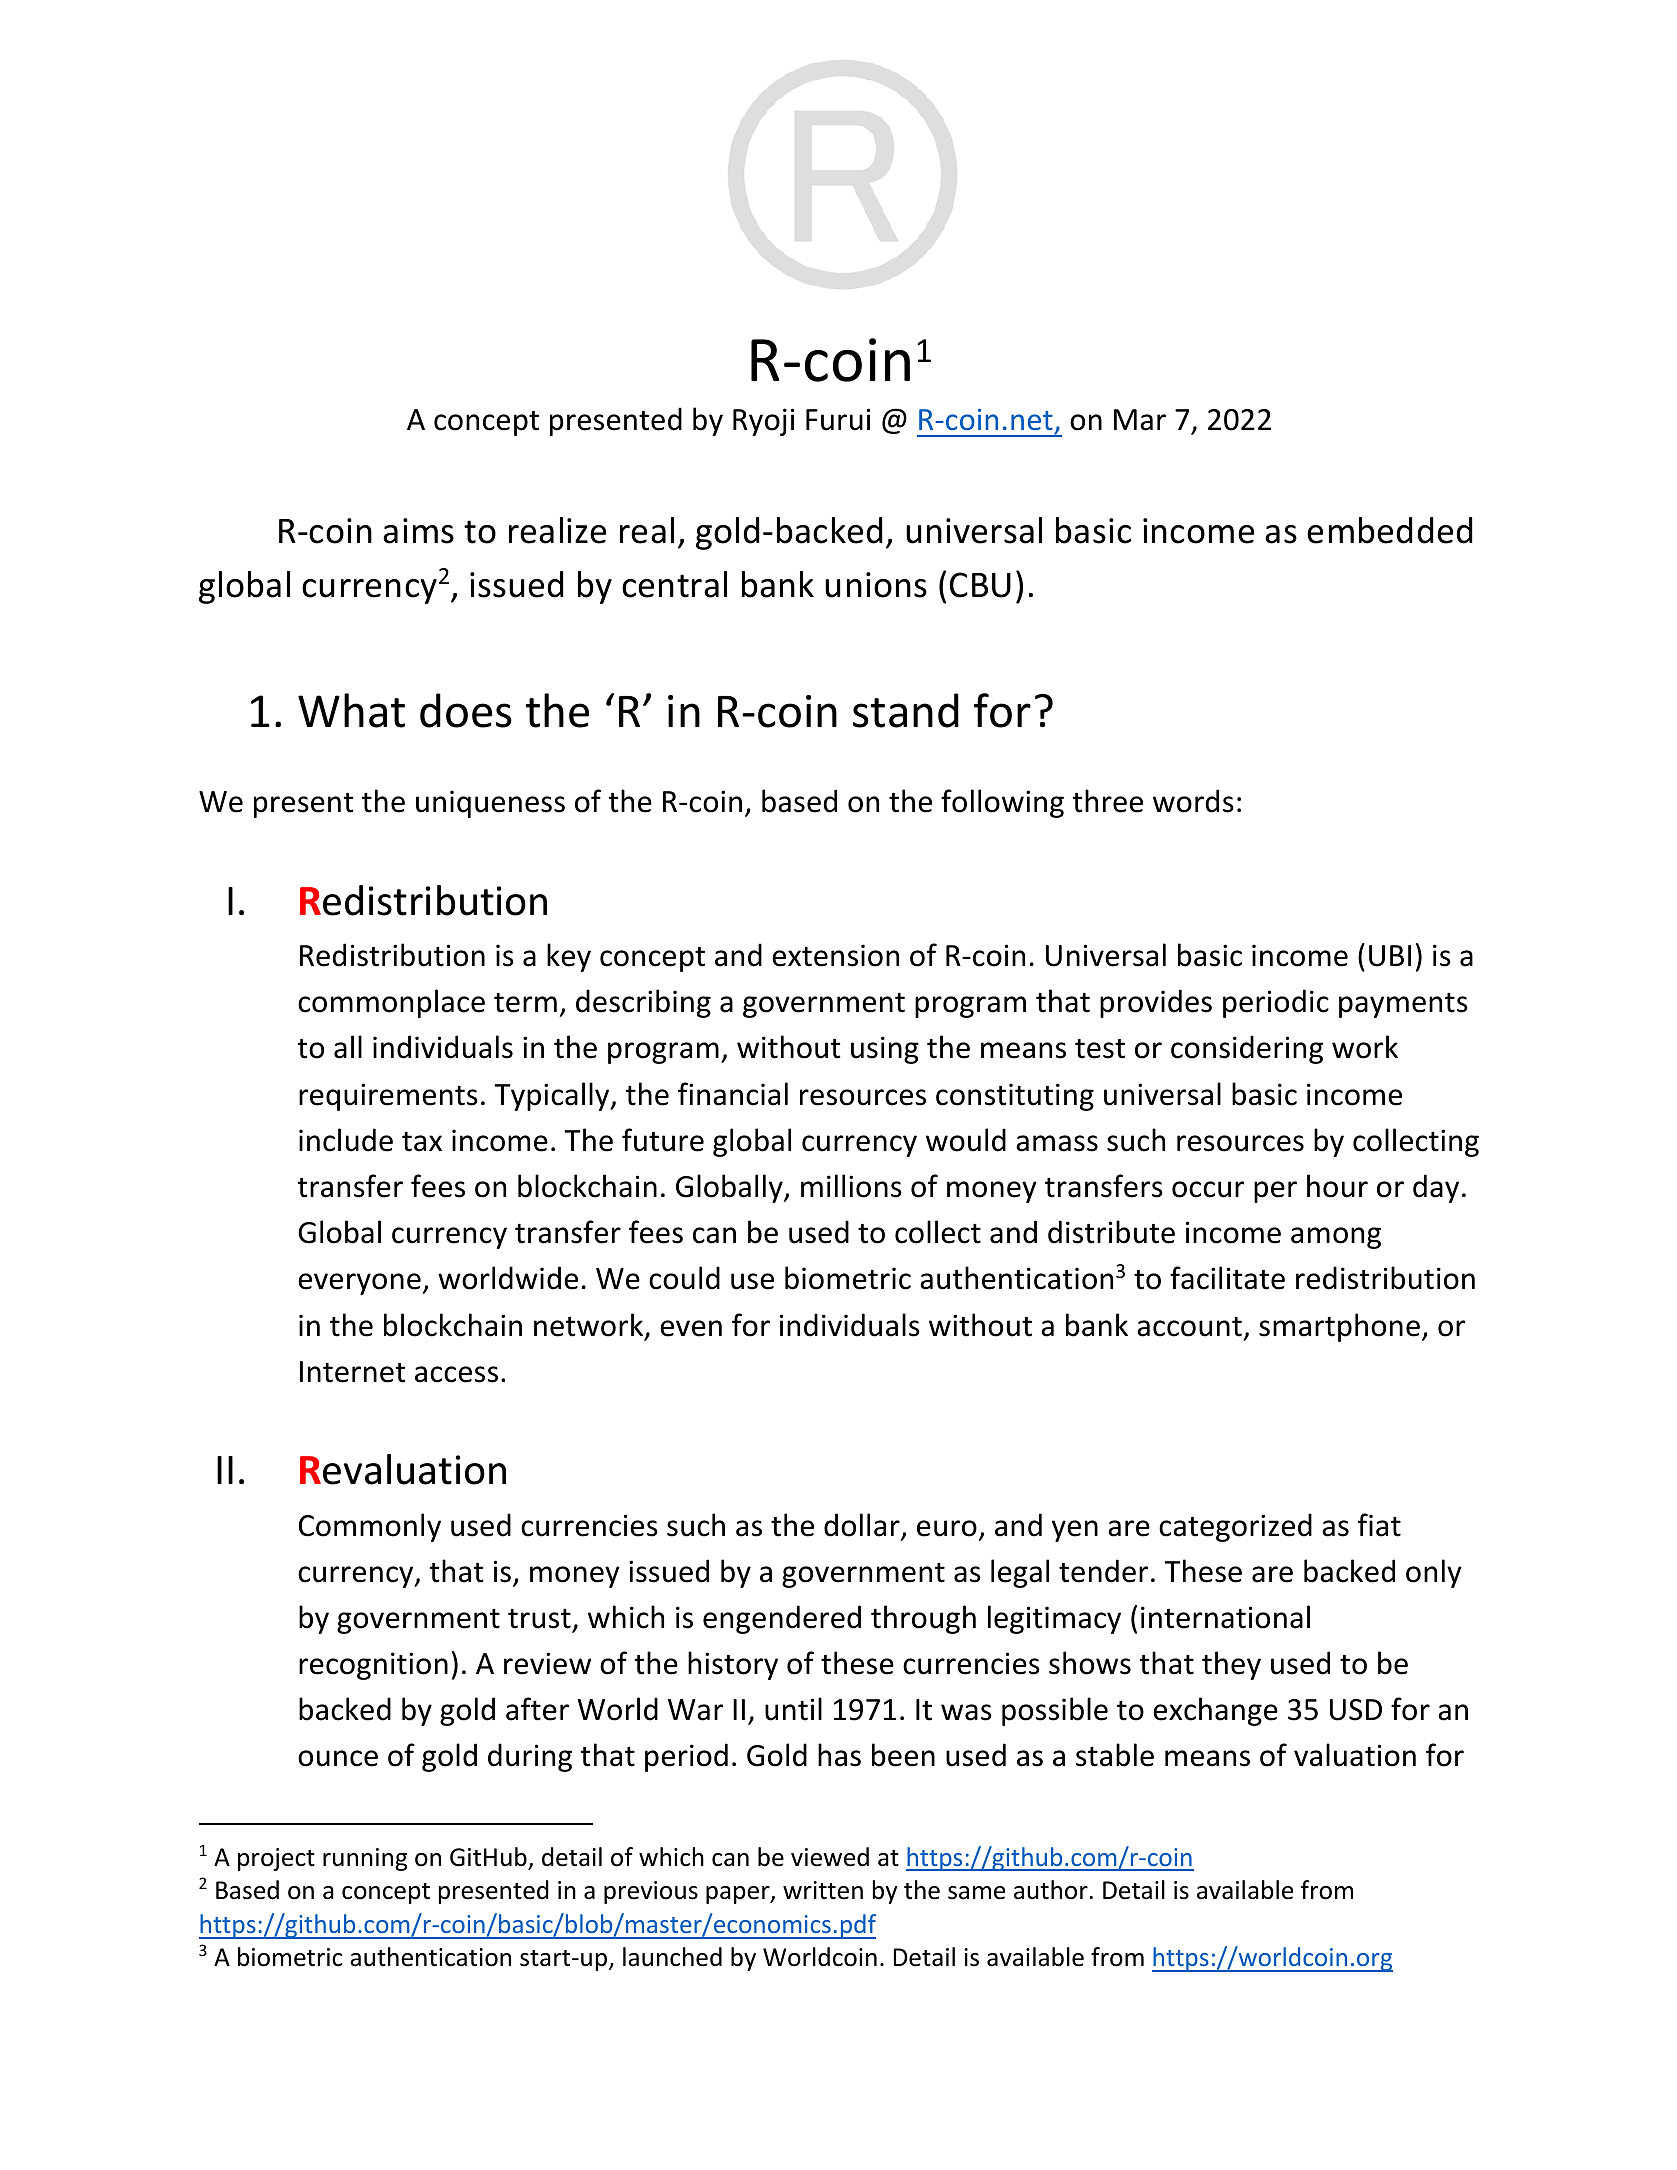 The width and height of the screenshot is (1677, 2170). Describe the element at coordinates (851, 1186) in the screenshot. I see `millions` at that location.
